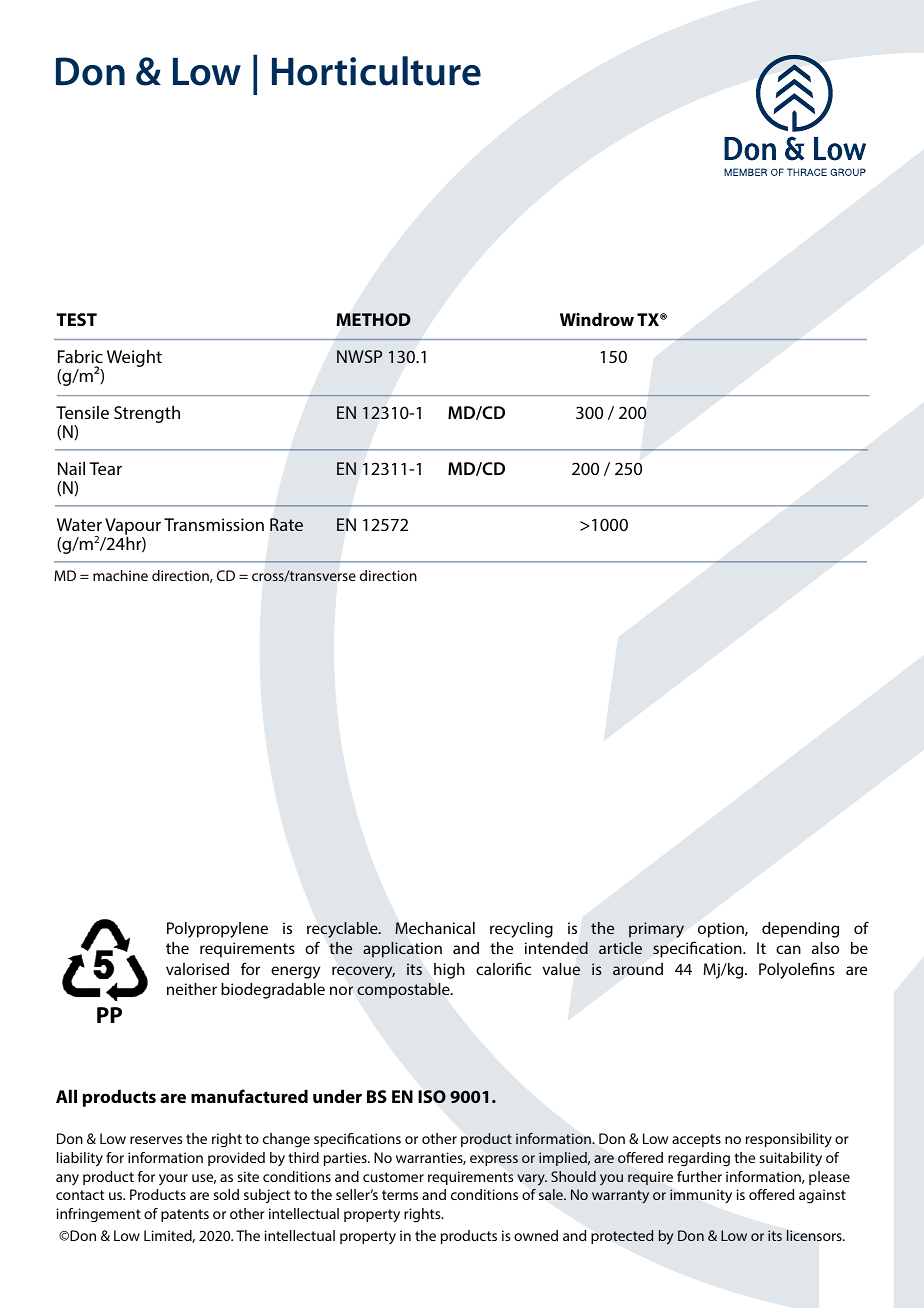  I want to click on Vapour, so click(133, 528).
